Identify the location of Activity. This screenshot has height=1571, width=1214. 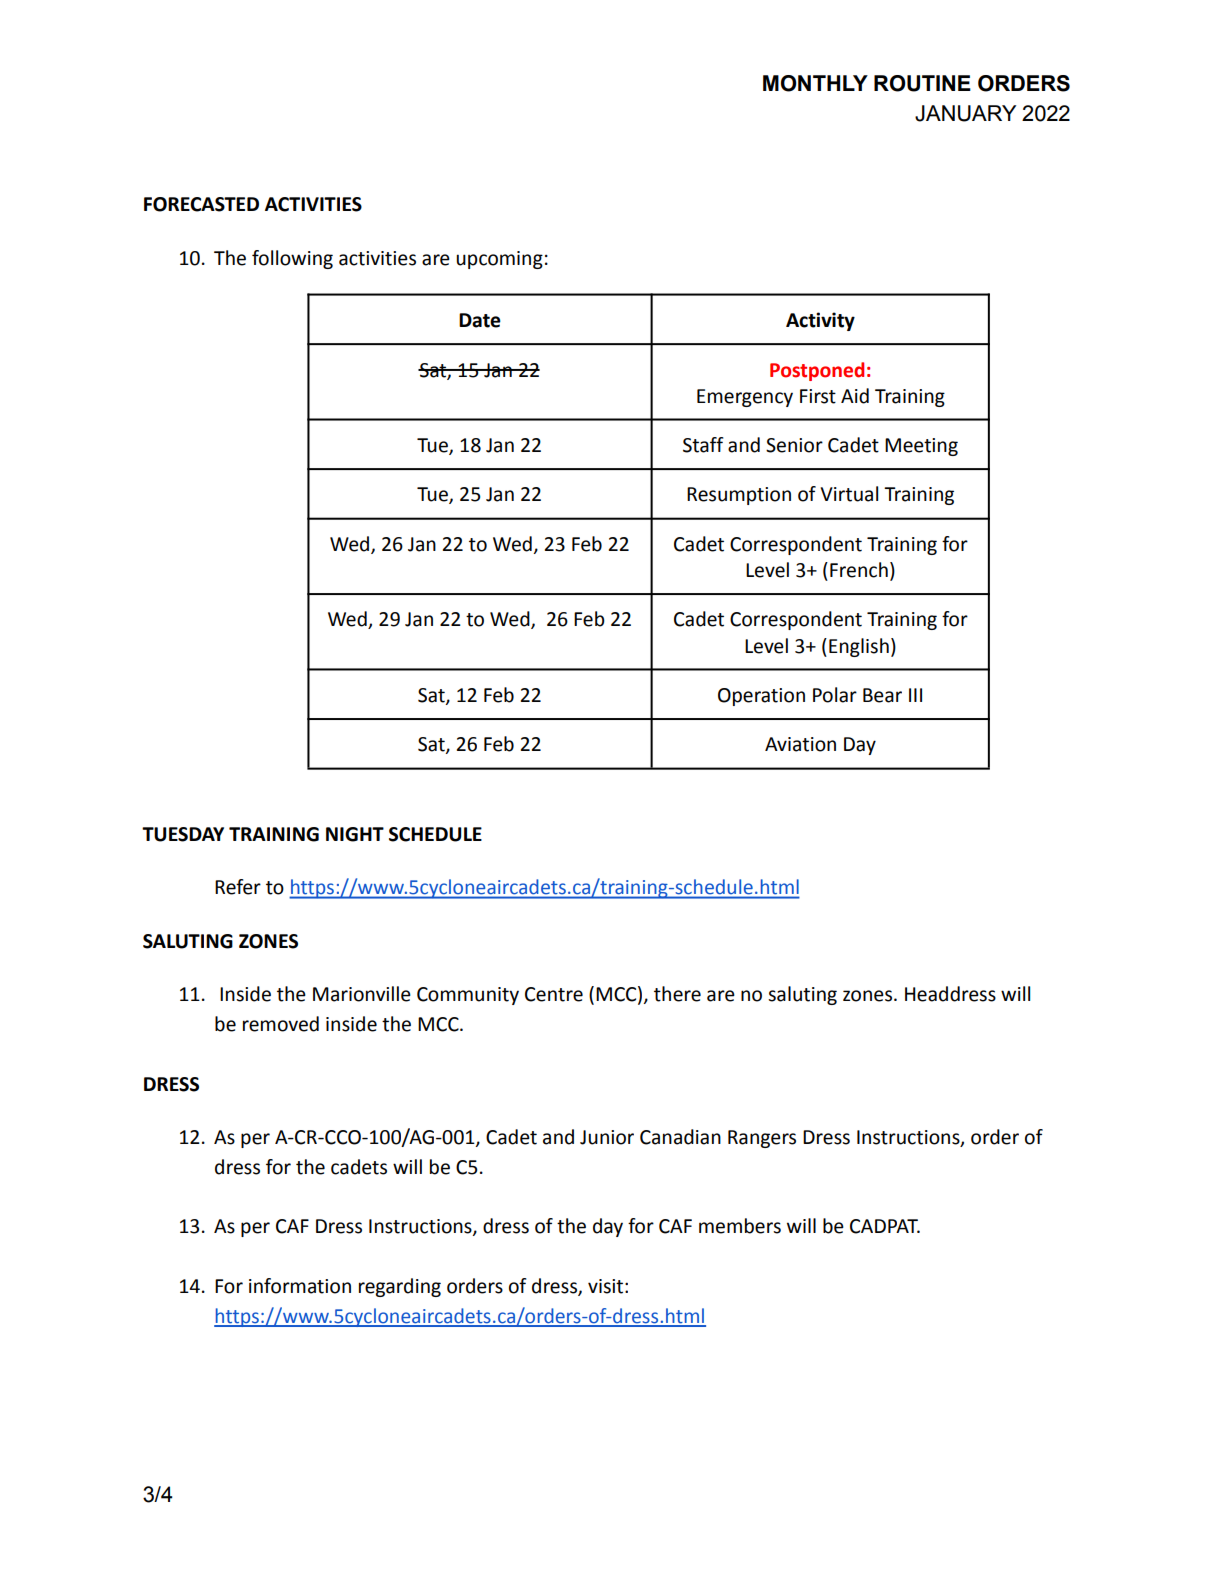
(820, 321).
